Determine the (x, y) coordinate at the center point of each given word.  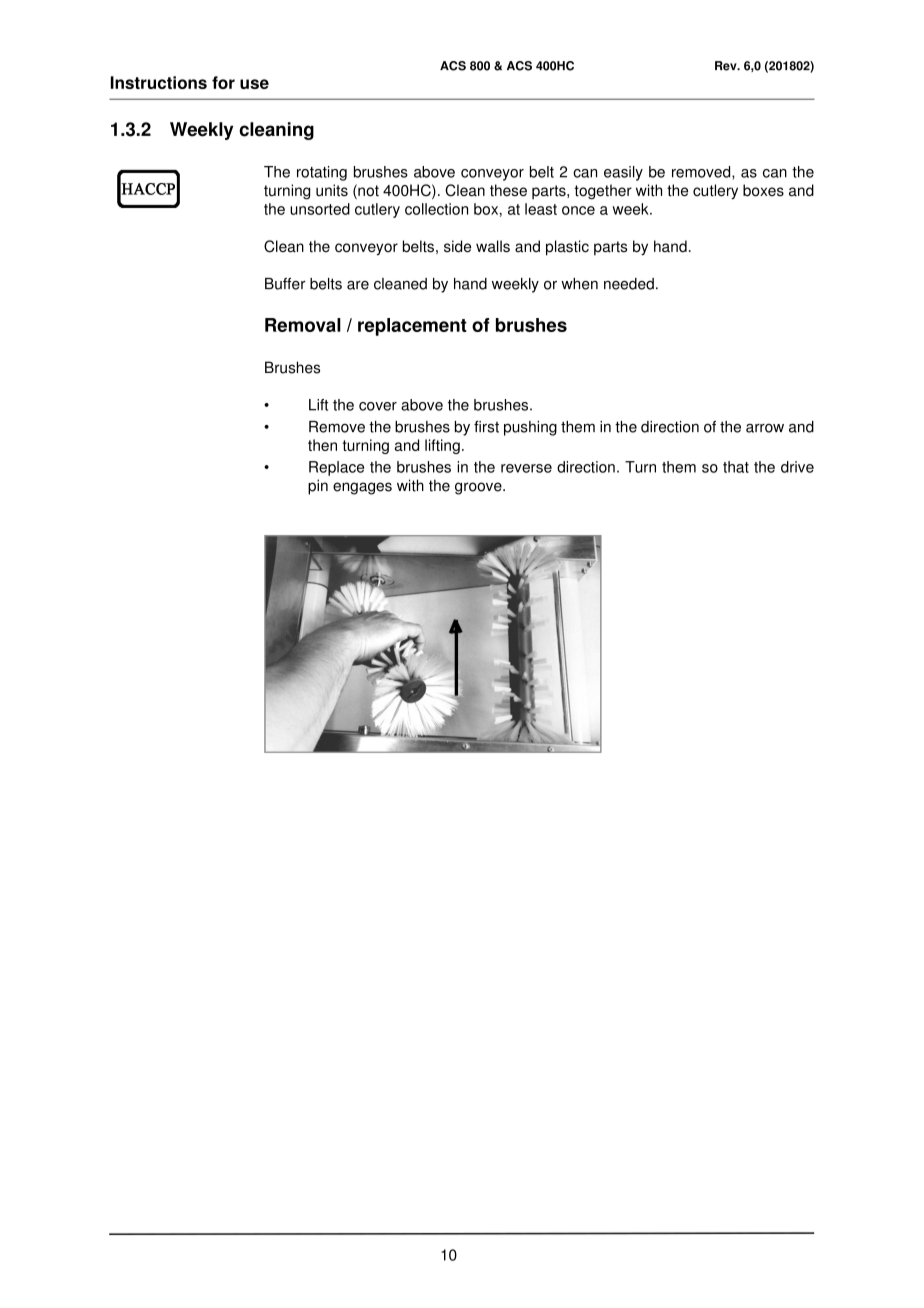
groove (479, 488)
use (254, 84)
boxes (763, 190)
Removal (303, 325)
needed (629, 284)
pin (318, 487)
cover (378, 406)
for (223, 82)
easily (623, 173)
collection (436, 209)
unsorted (320, 209)
